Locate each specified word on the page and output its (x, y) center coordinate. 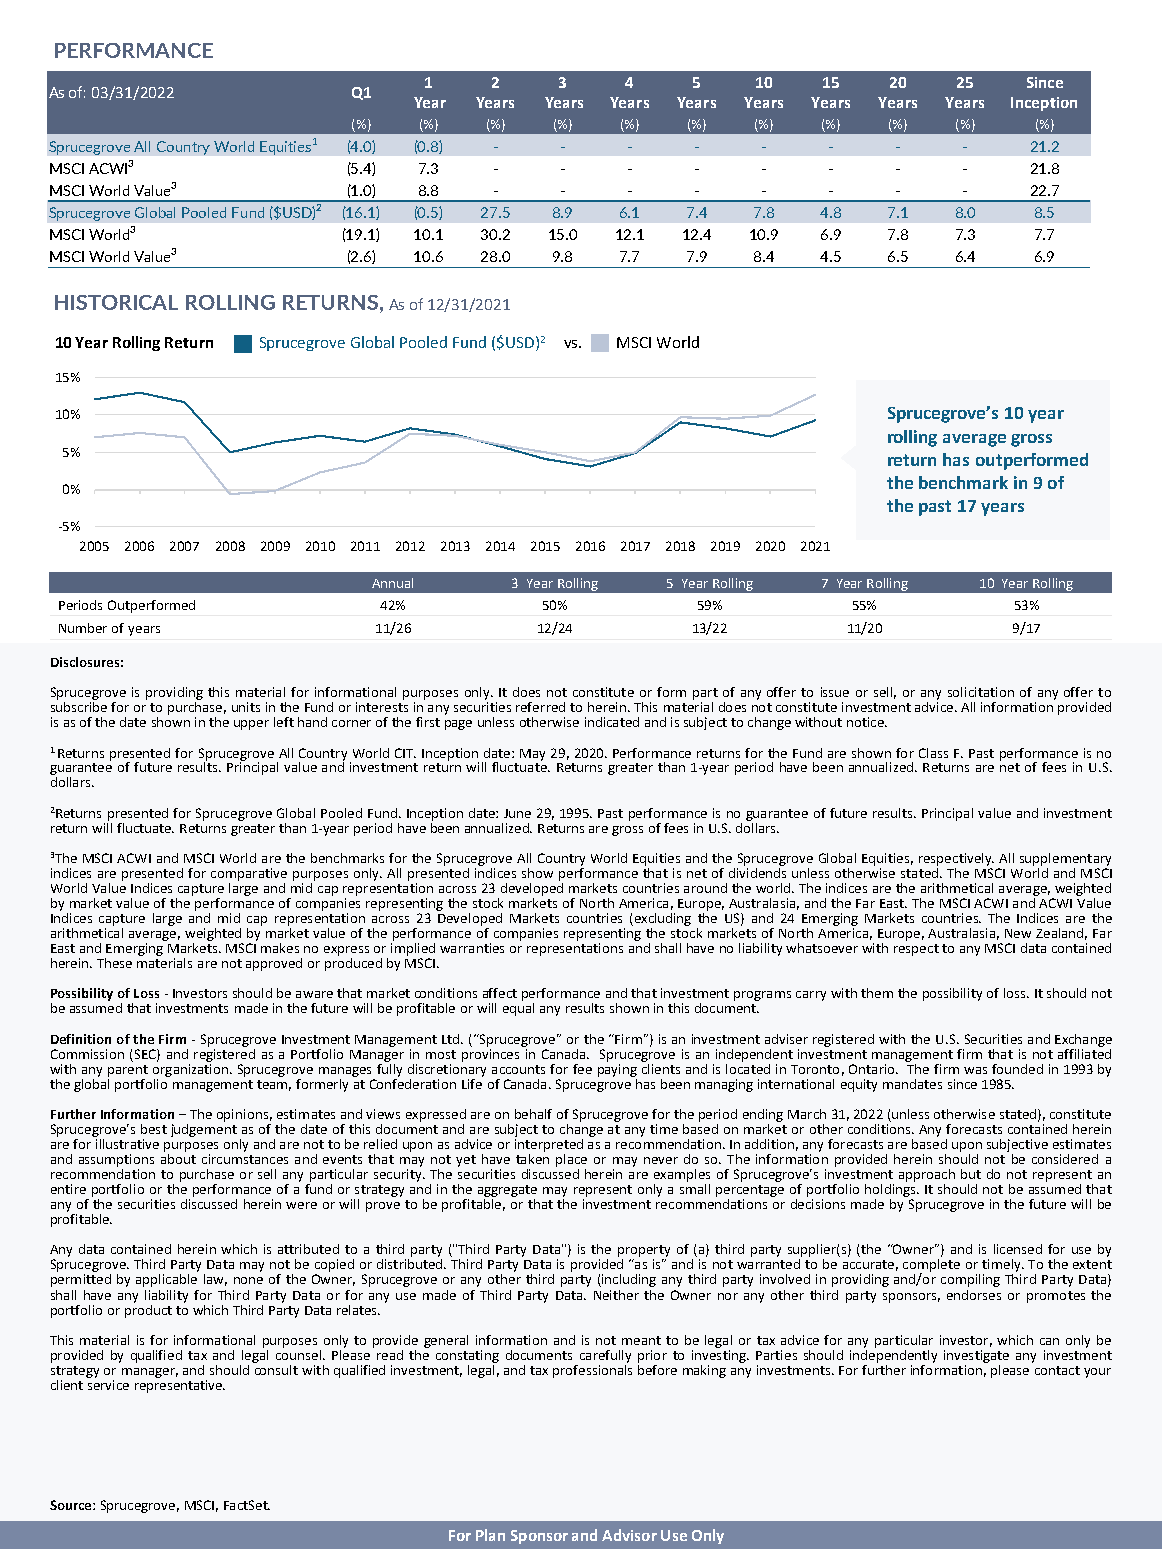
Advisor (629, 1535)
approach (927, 1175)
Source (72, 1505)
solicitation (981, 692)
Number (83, 628)
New (1018, 933)
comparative (249, 874)
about (178, 1157)
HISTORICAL (116, 302)
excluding (661, 919)
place (571, 1160)
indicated (612, 722)
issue (835, 692)
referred (540, 707)
